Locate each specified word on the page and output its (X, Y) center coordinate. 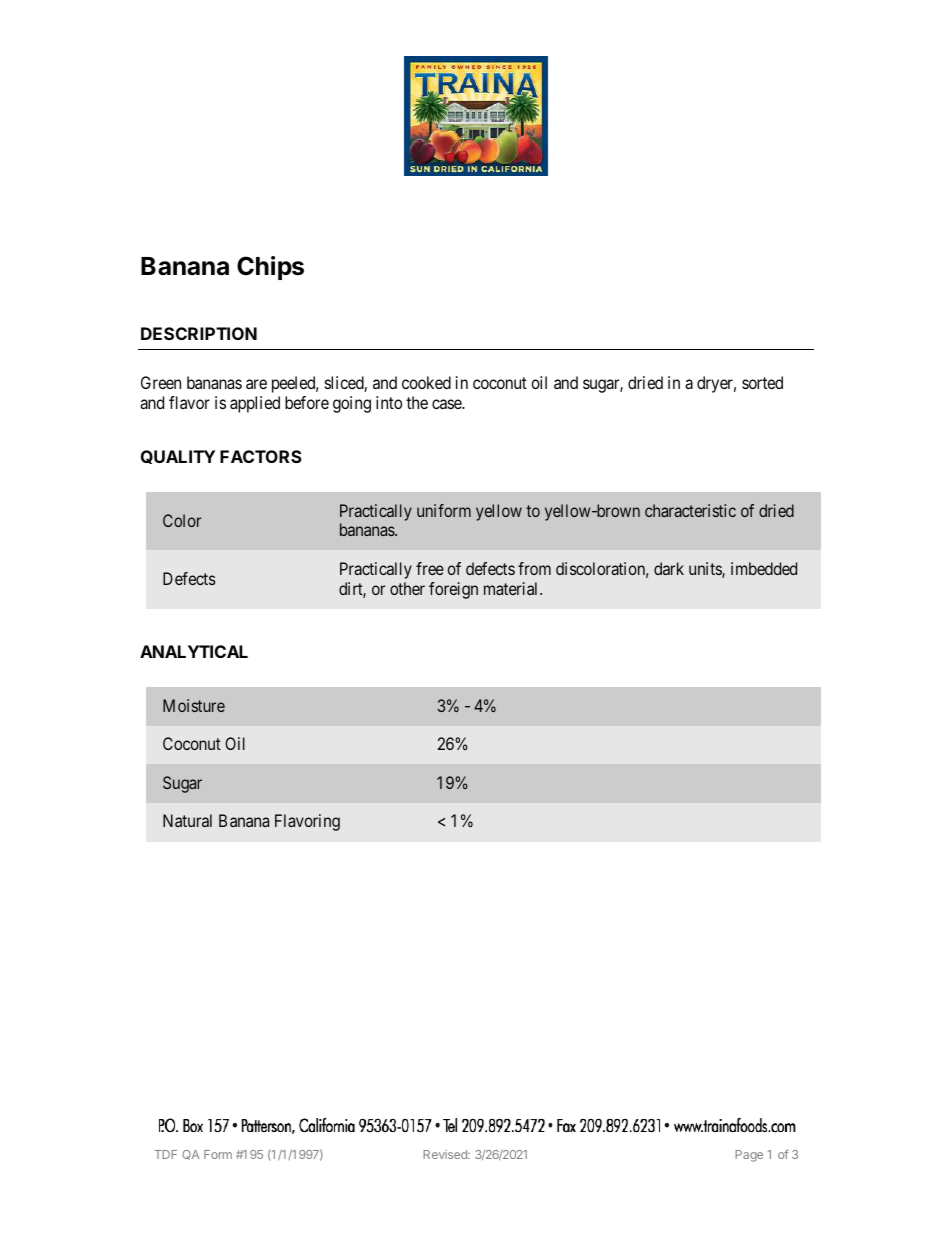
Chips (270, 268)
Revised (446, 1154)
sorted (762, 382)
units (706, 570)
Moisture (194, 705)
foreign (453, 590)
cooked (426, 382)
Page (749, 1156)
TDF (166, 1154)
